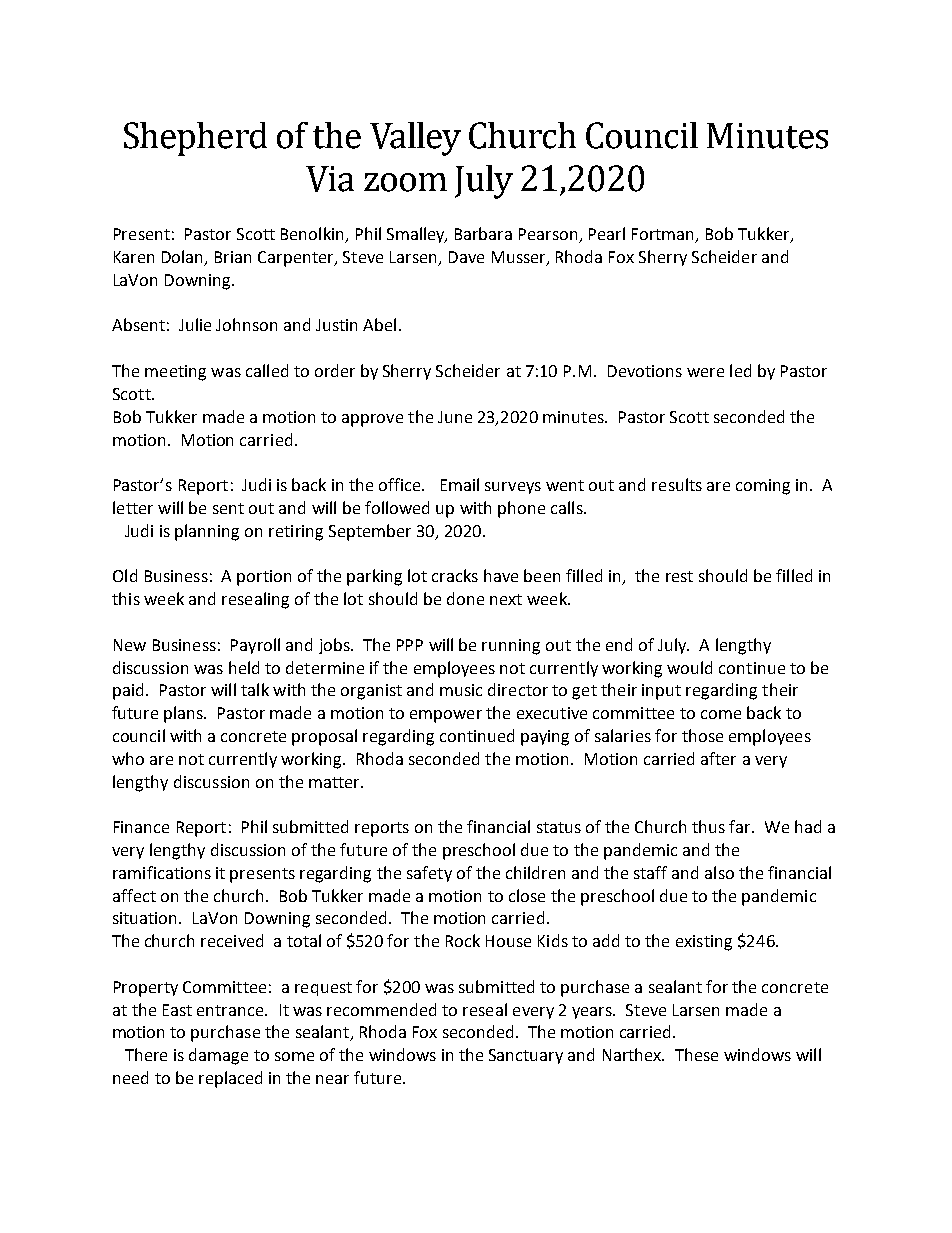 The image size is (952, 1233). I want to click on Shepherd, so click(195, 139).
